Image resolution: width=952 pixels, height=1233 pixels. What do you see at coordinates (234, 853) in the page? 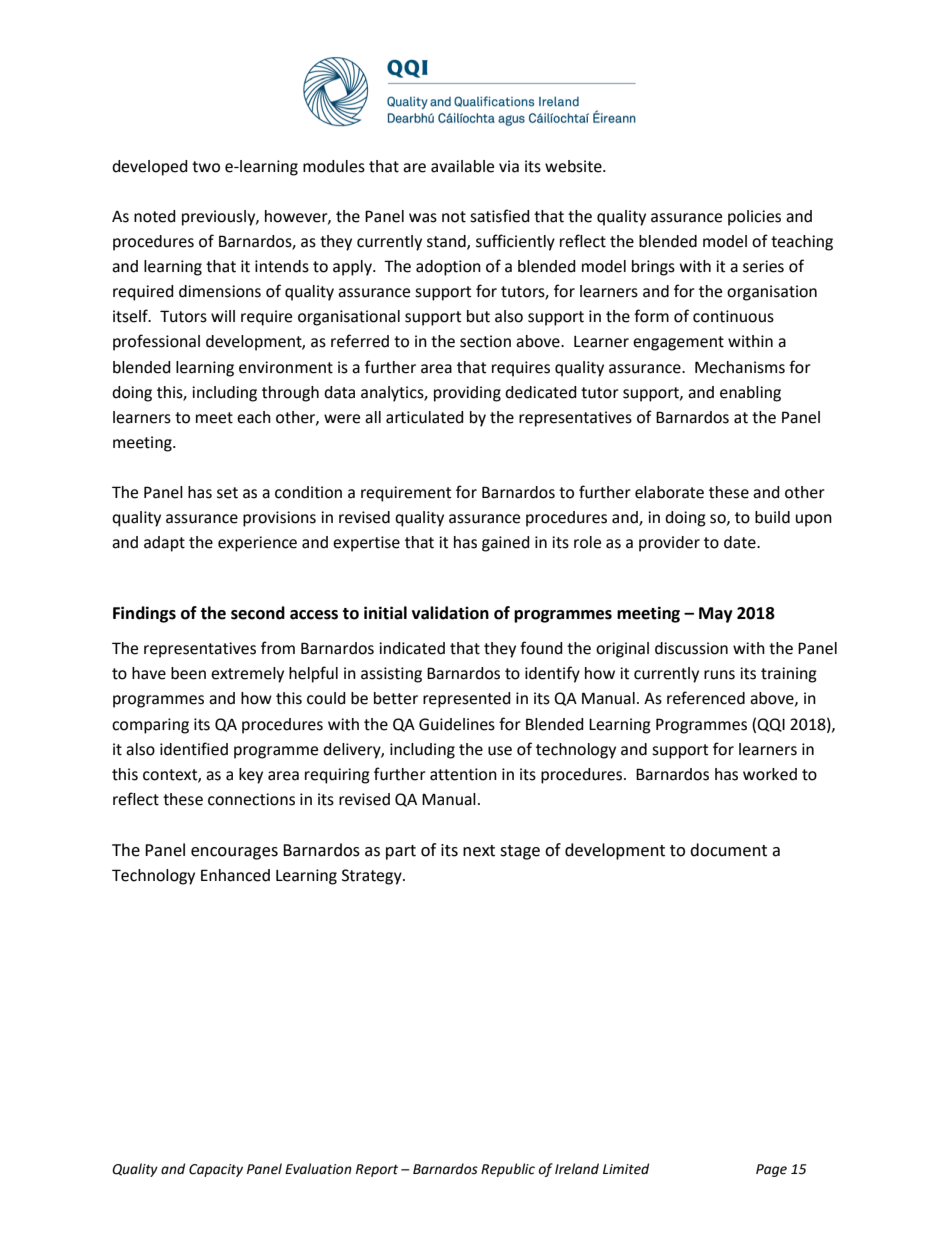
I see `encourages` at bounding box center [234, 853].
